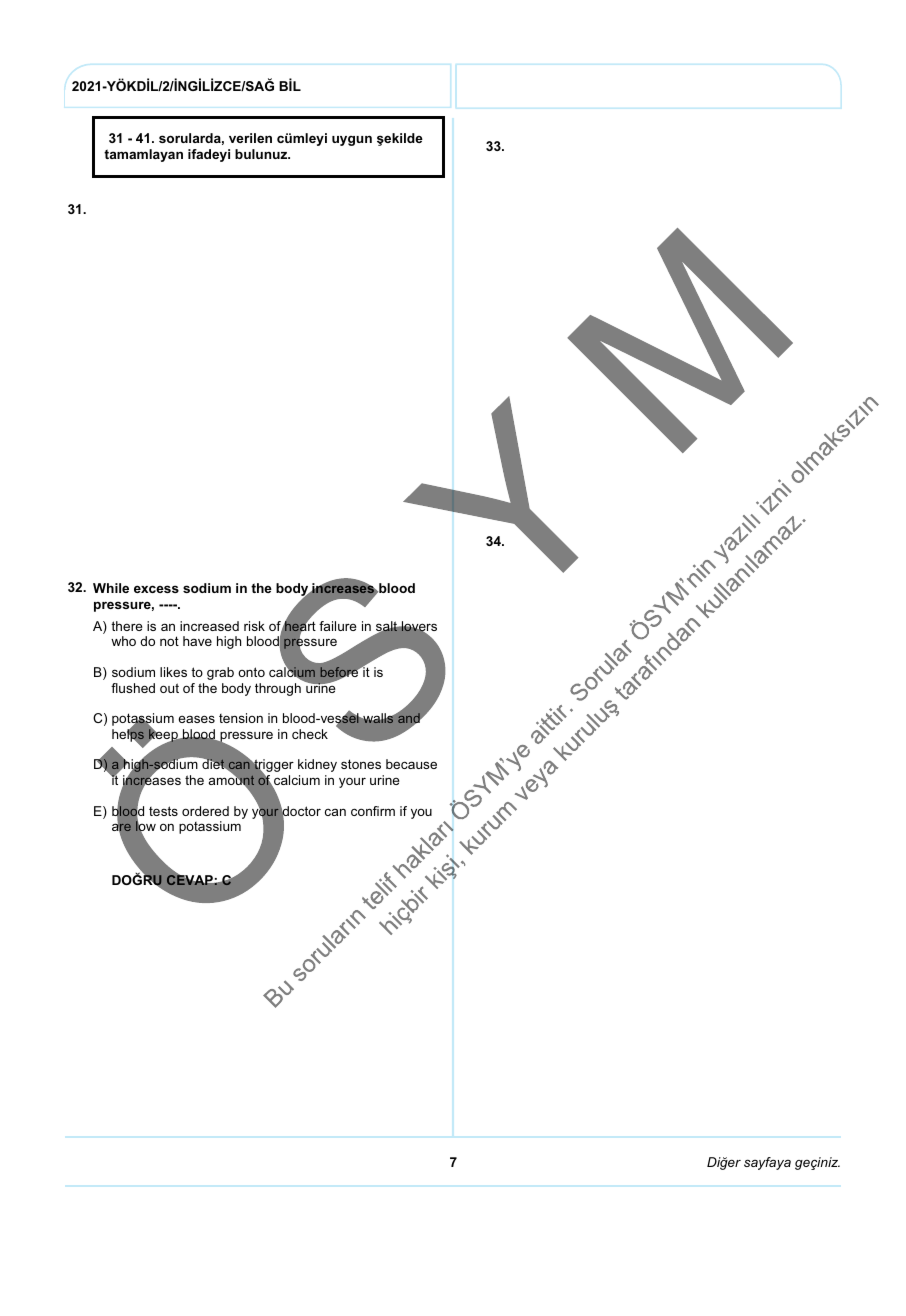  I want to click on excess, so click(156, 589).
